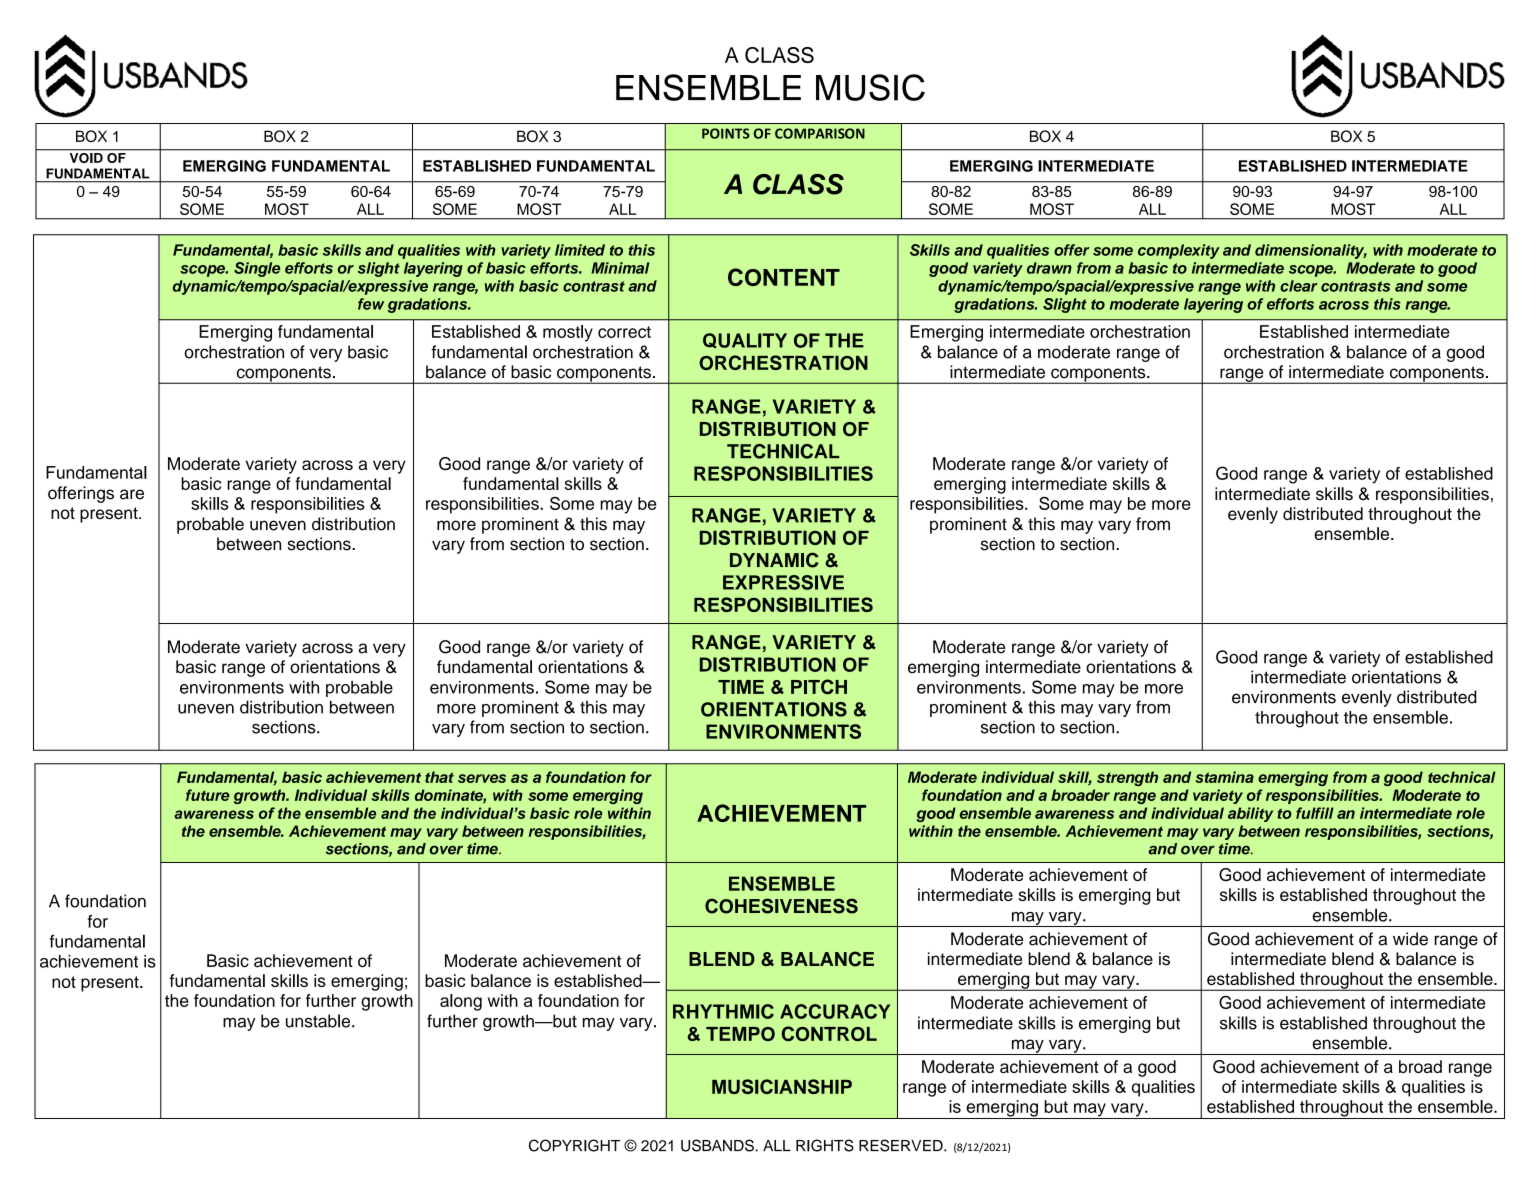  Describe the element at coordinates (208, 795) in the screenshot. I see `future` at that location.
